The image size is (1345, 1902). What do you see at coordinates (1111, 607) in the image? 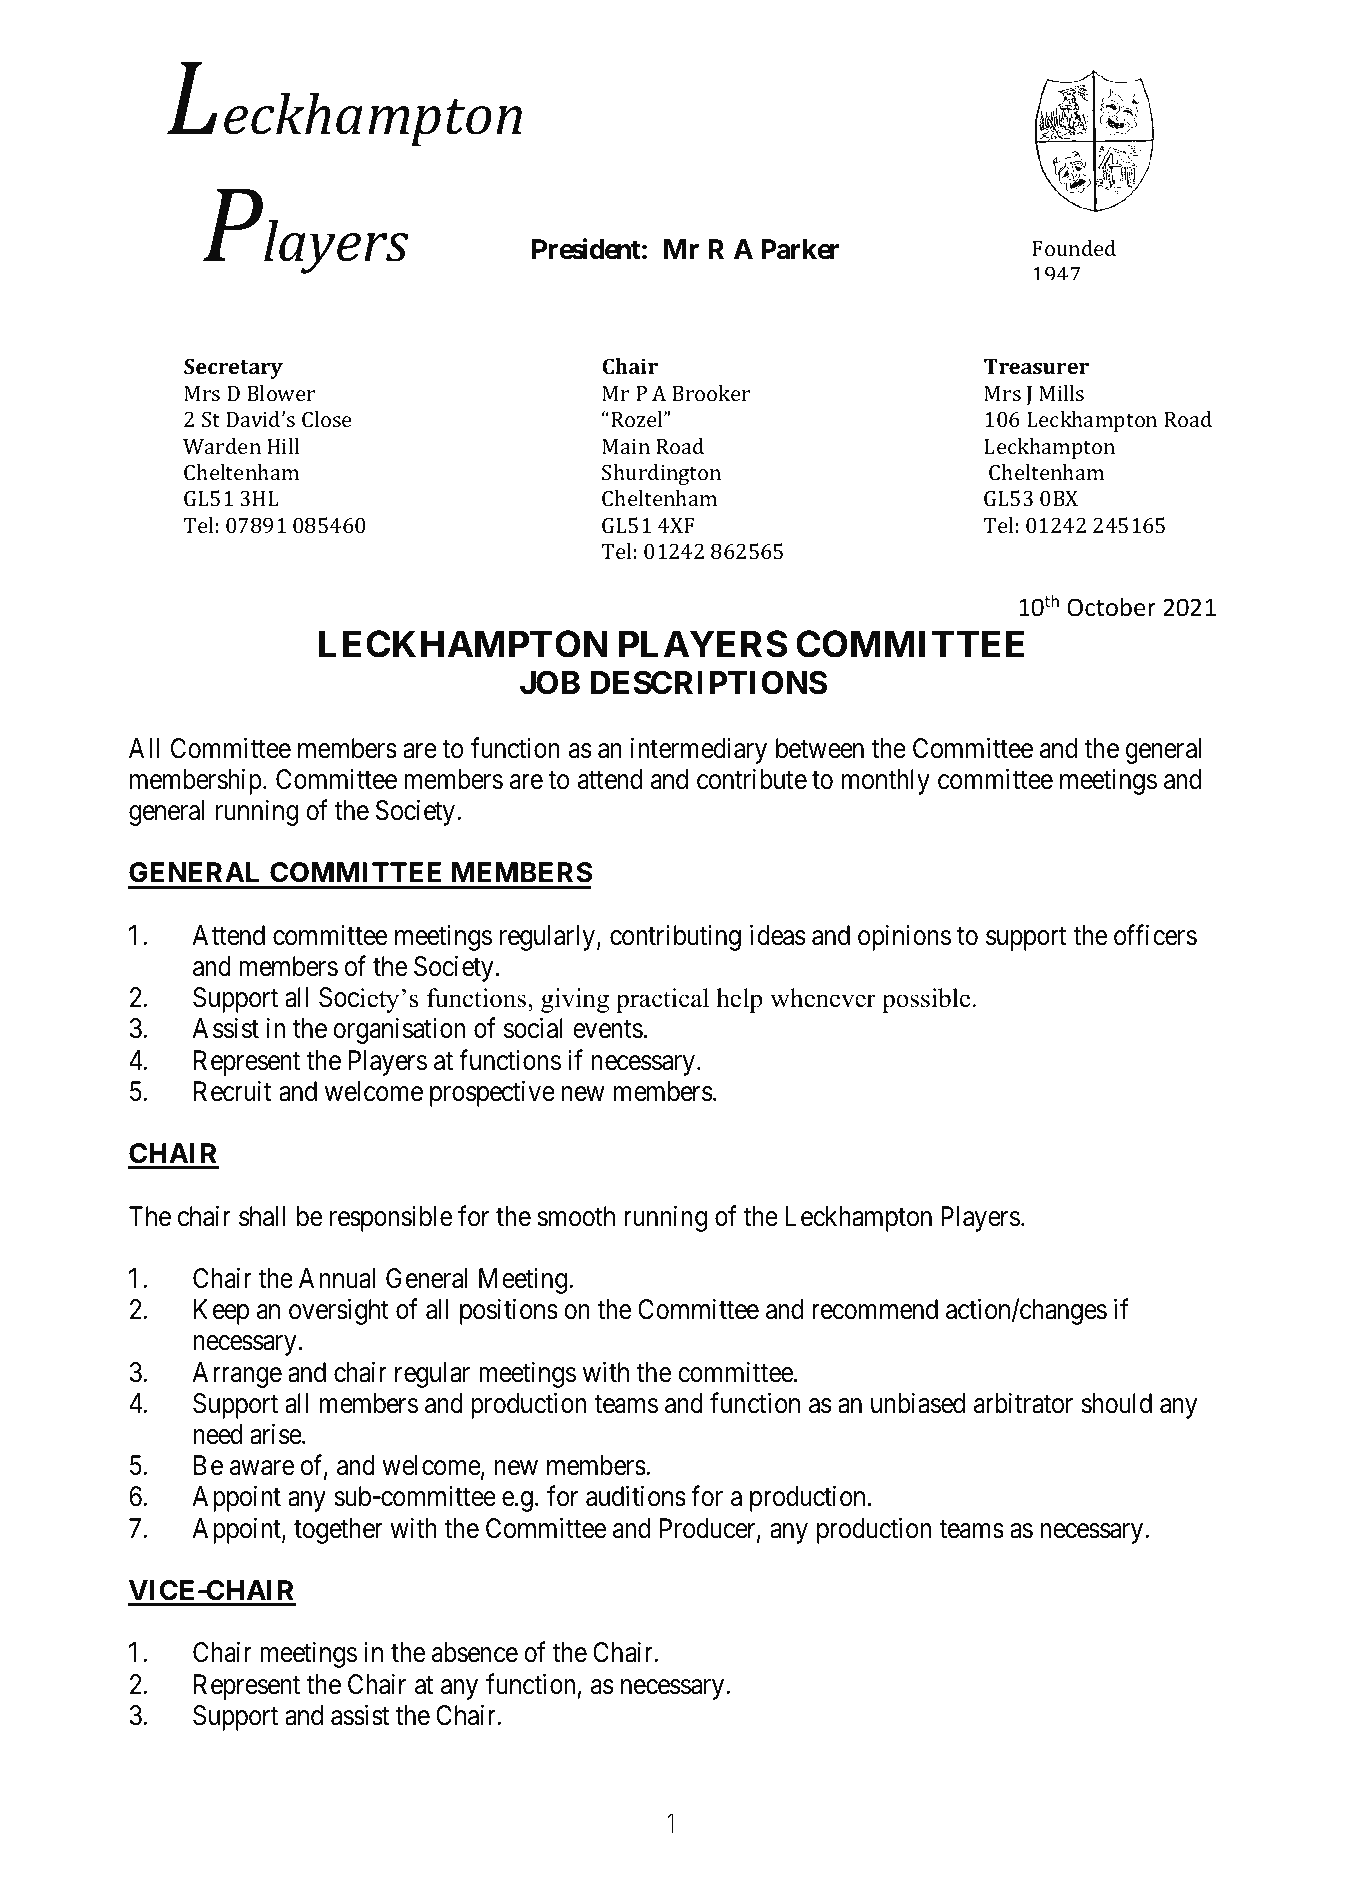
I see `October` at bounding box center [1111, 607].
